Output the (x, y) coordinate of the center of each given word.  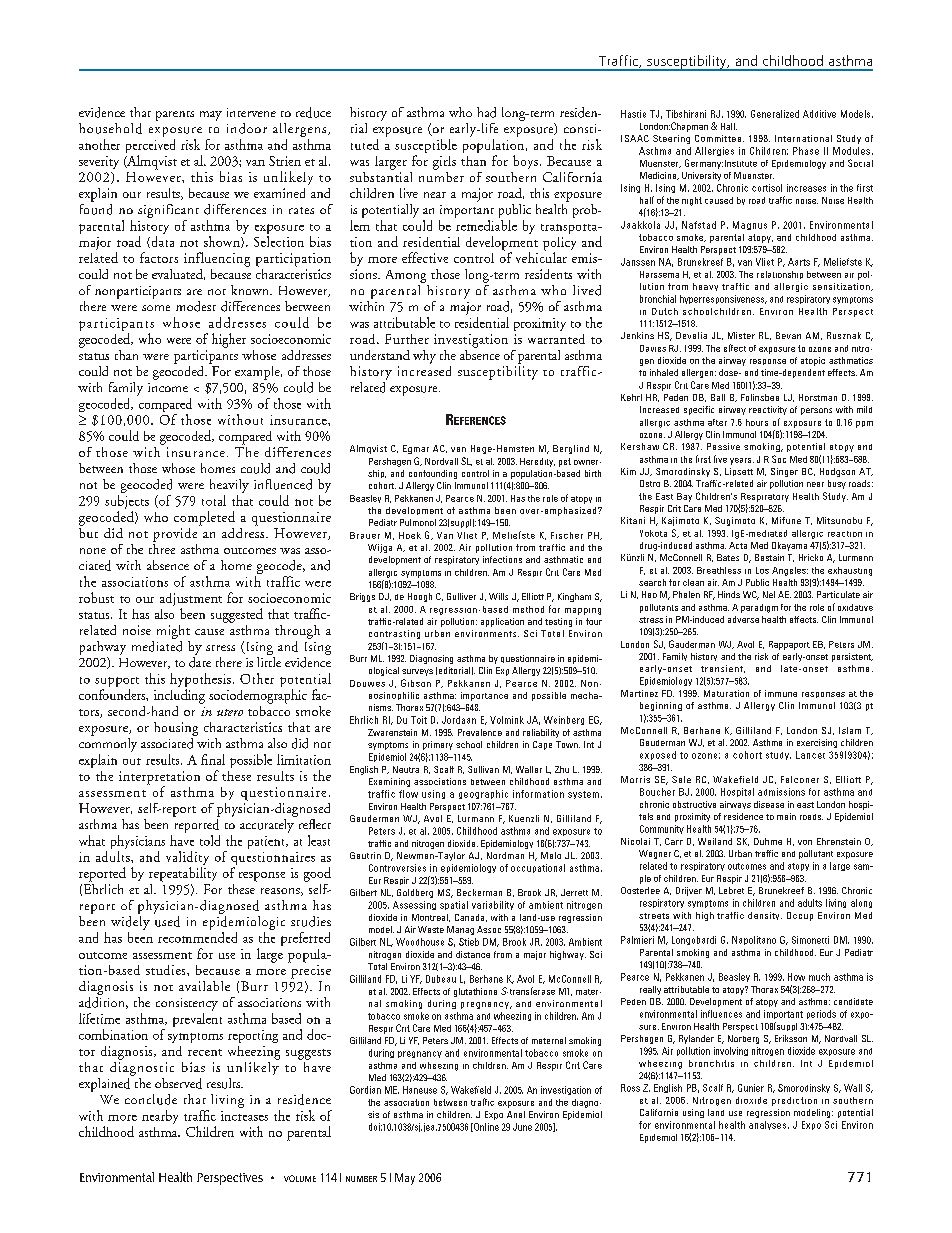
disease (769, 804)
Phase (806, 151)
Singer (784, 472)
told (210, 840)
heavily (229, 486)
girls (444, 163)
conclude (151, 1099)
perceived (150, 147)
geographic (483, 794)
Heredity (537, 462)
